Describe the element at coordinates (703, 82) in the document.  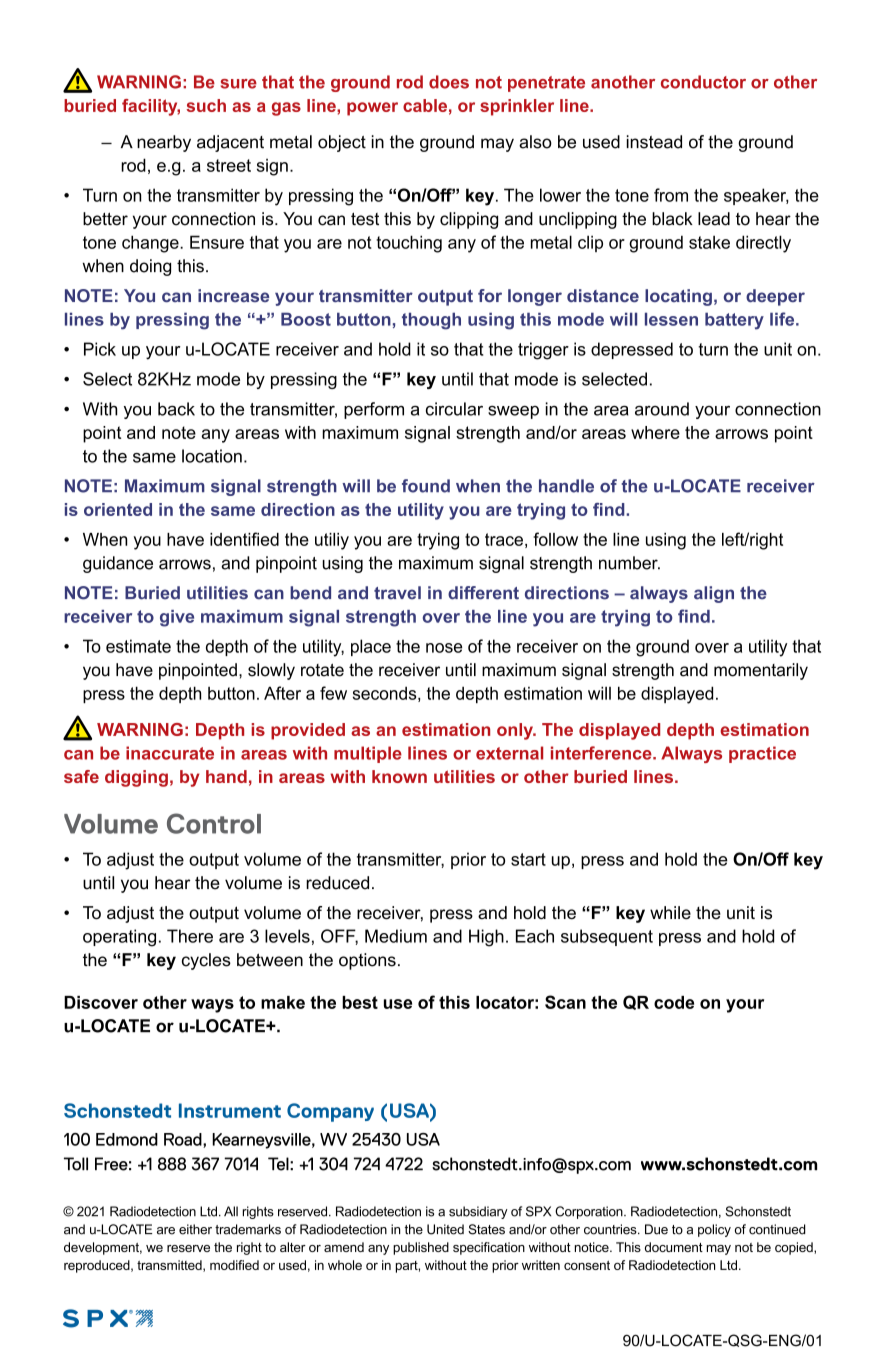
I see `conductor` at that location.
